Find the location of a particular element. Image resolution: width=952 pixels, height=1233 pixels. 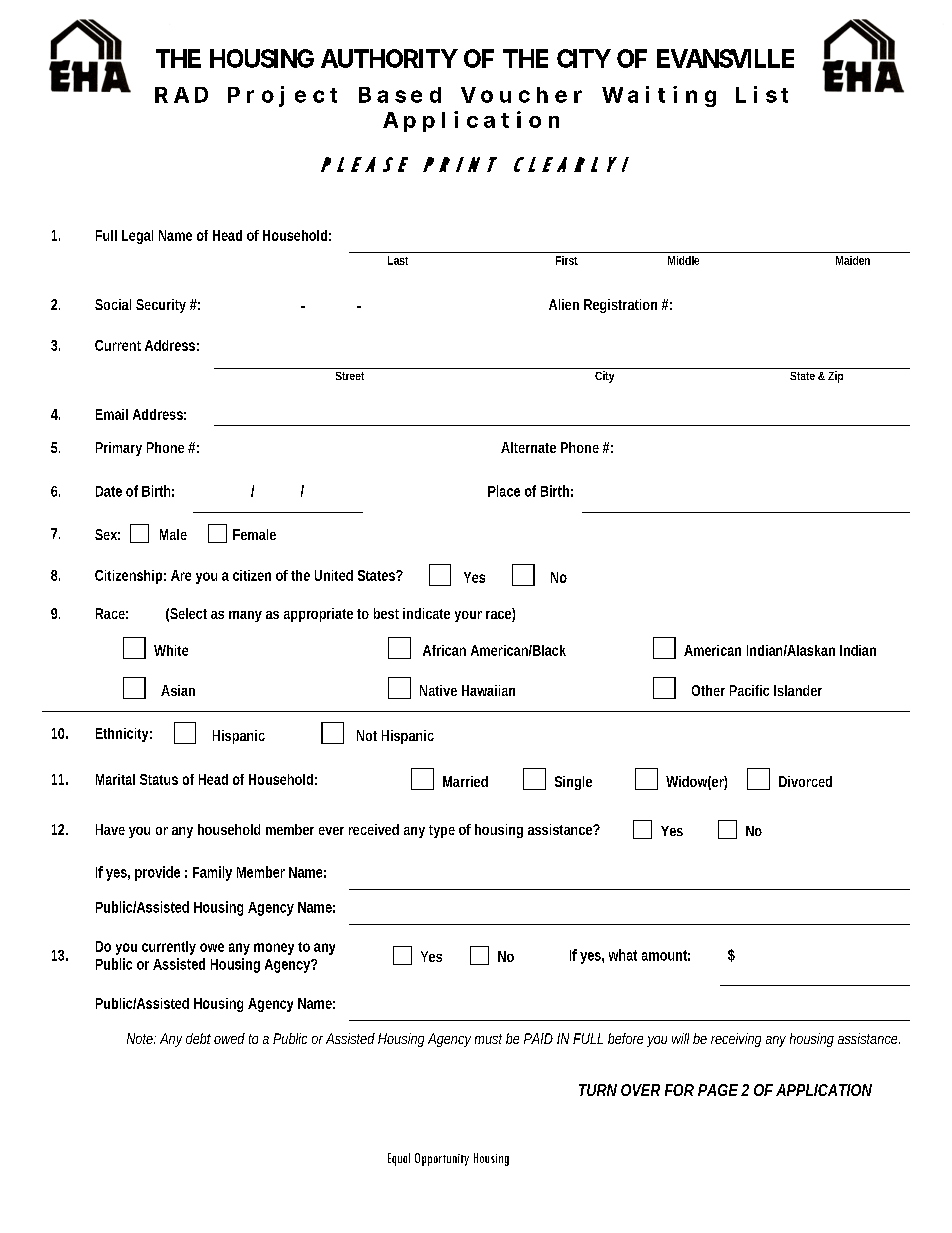

RAD is located at coordinates (181, 95).
